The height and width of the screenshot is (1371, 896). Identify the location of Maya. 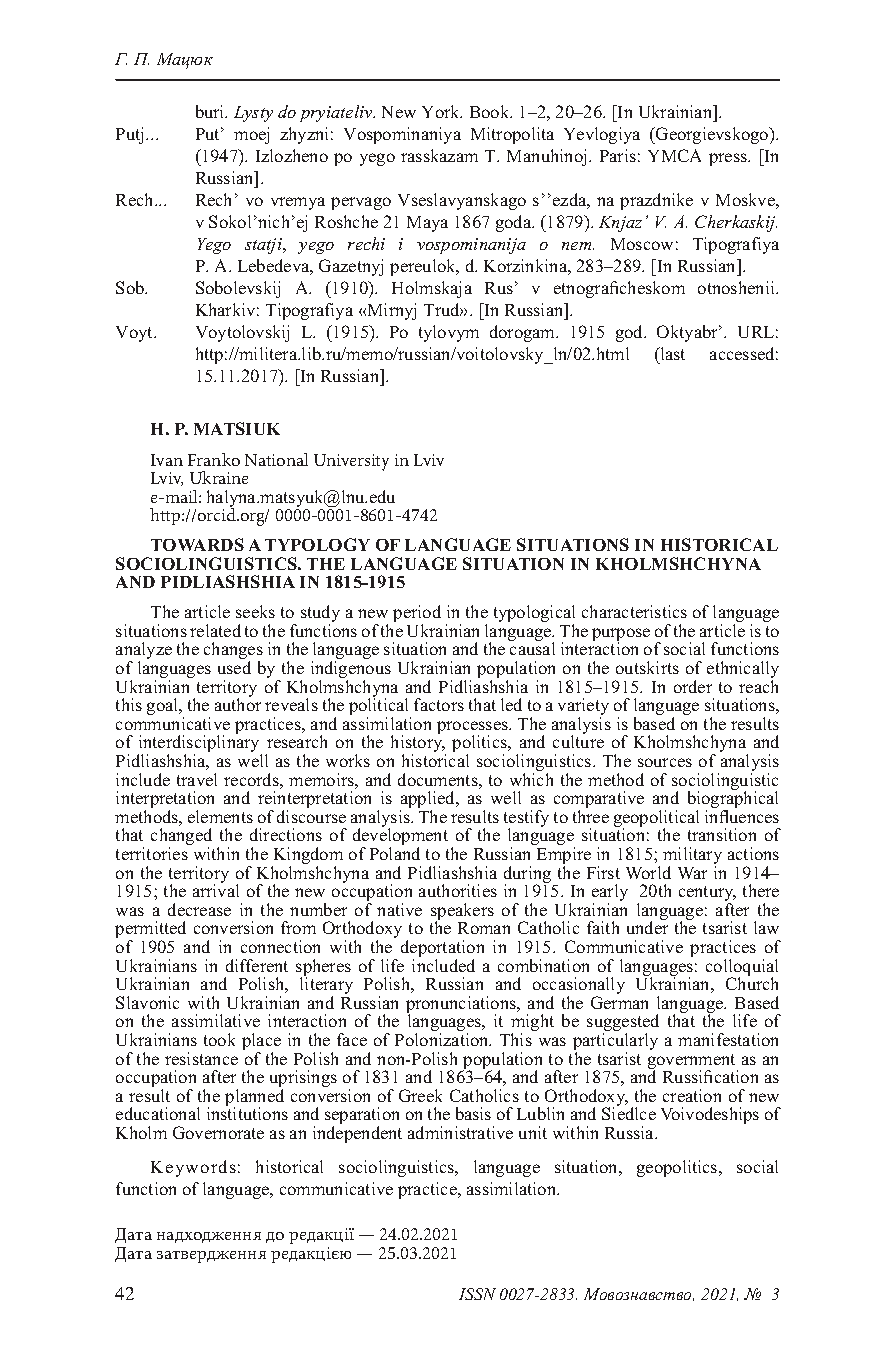
(427, 224).
